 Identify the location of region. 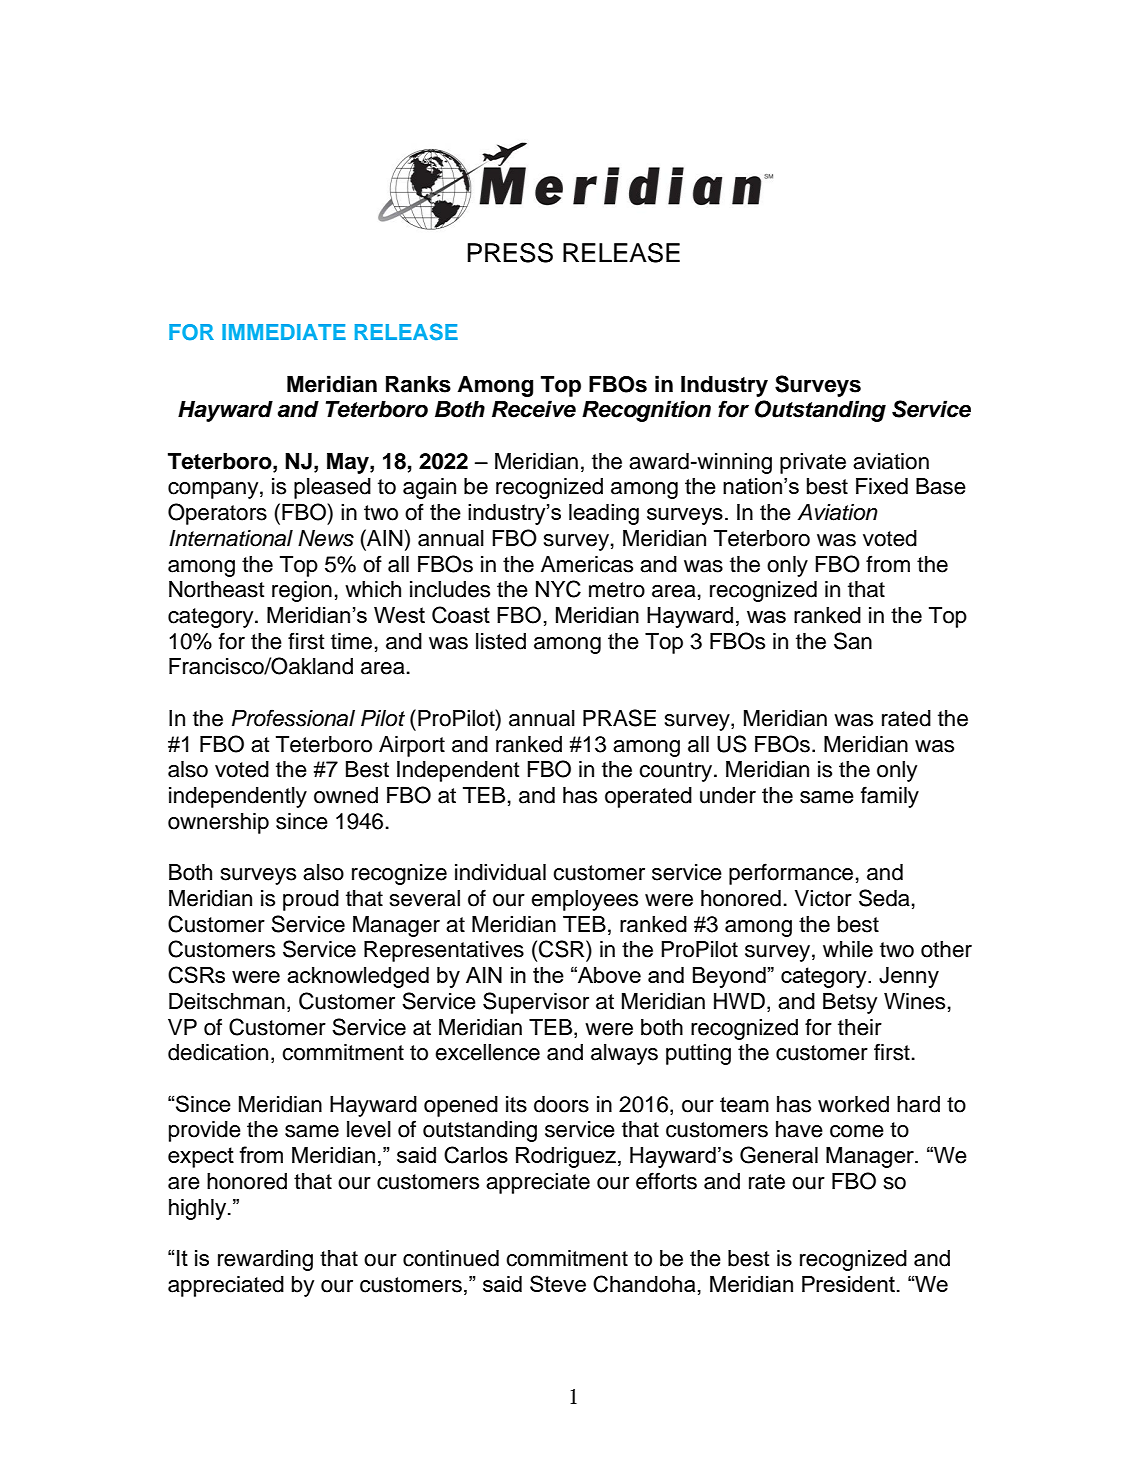
(302, 591).
